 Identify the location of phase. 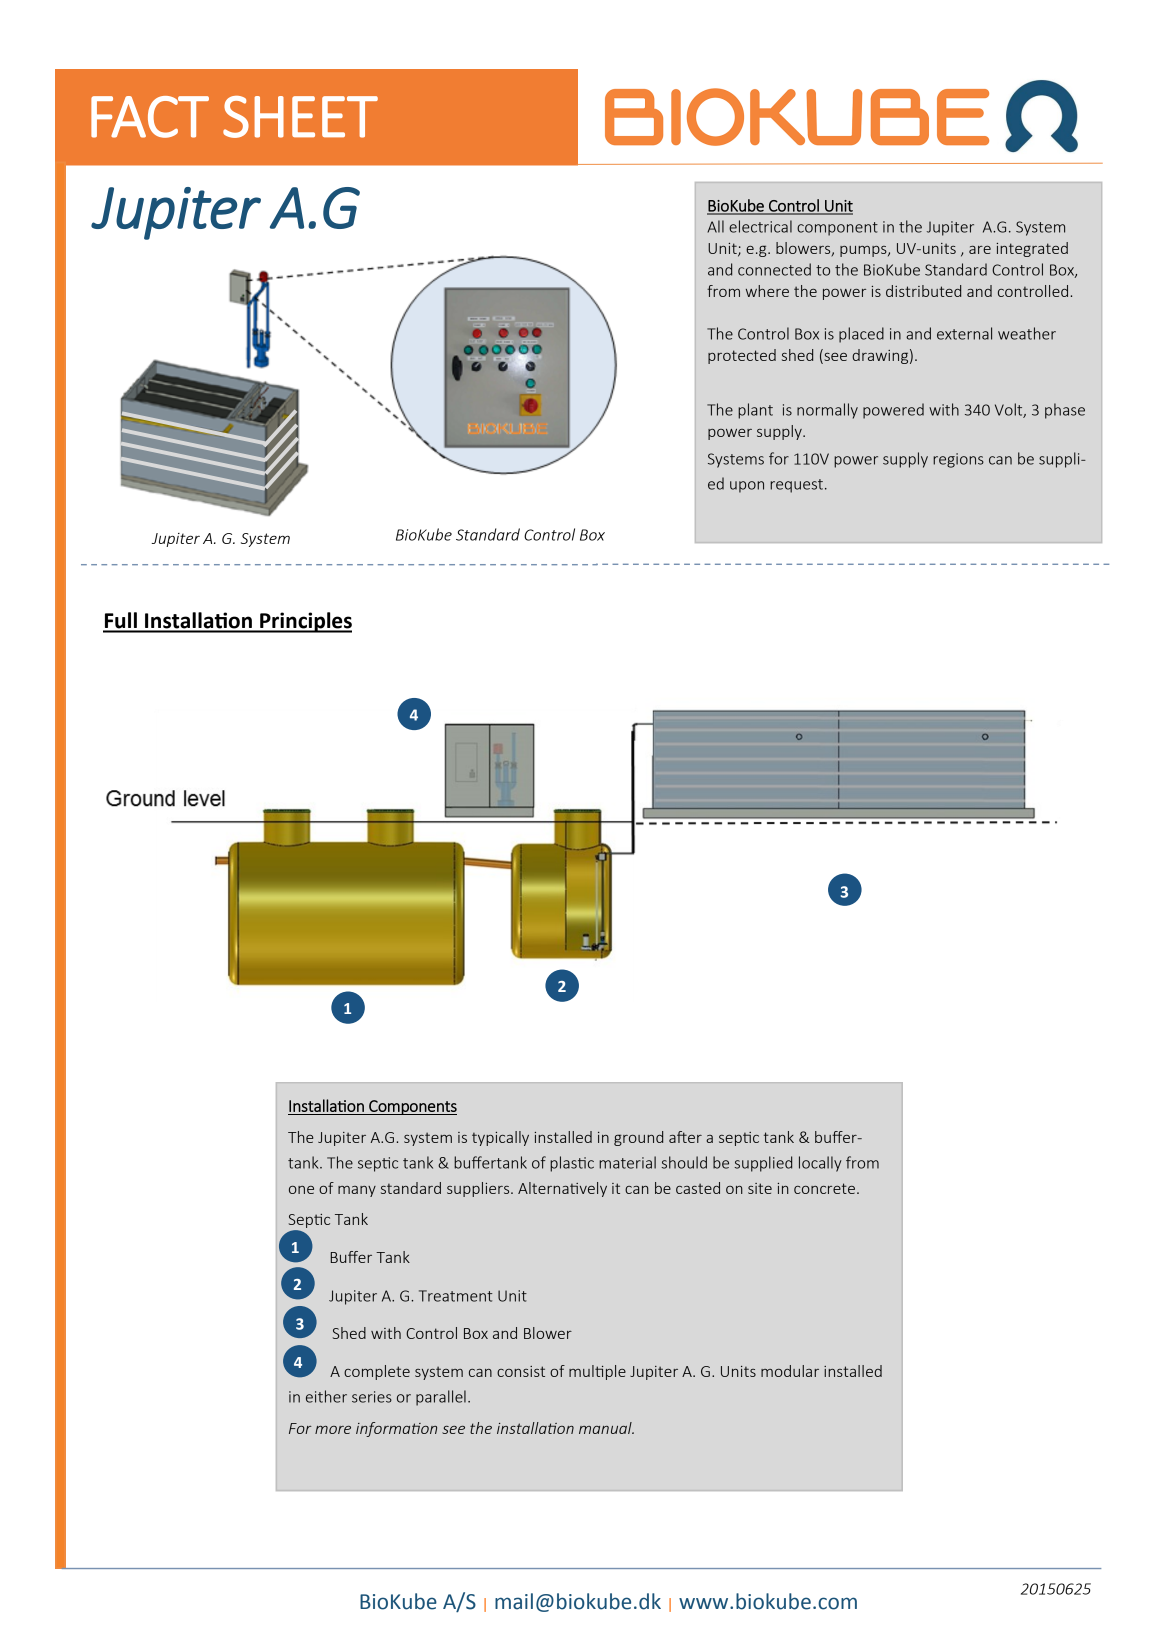
(1065, 411).
